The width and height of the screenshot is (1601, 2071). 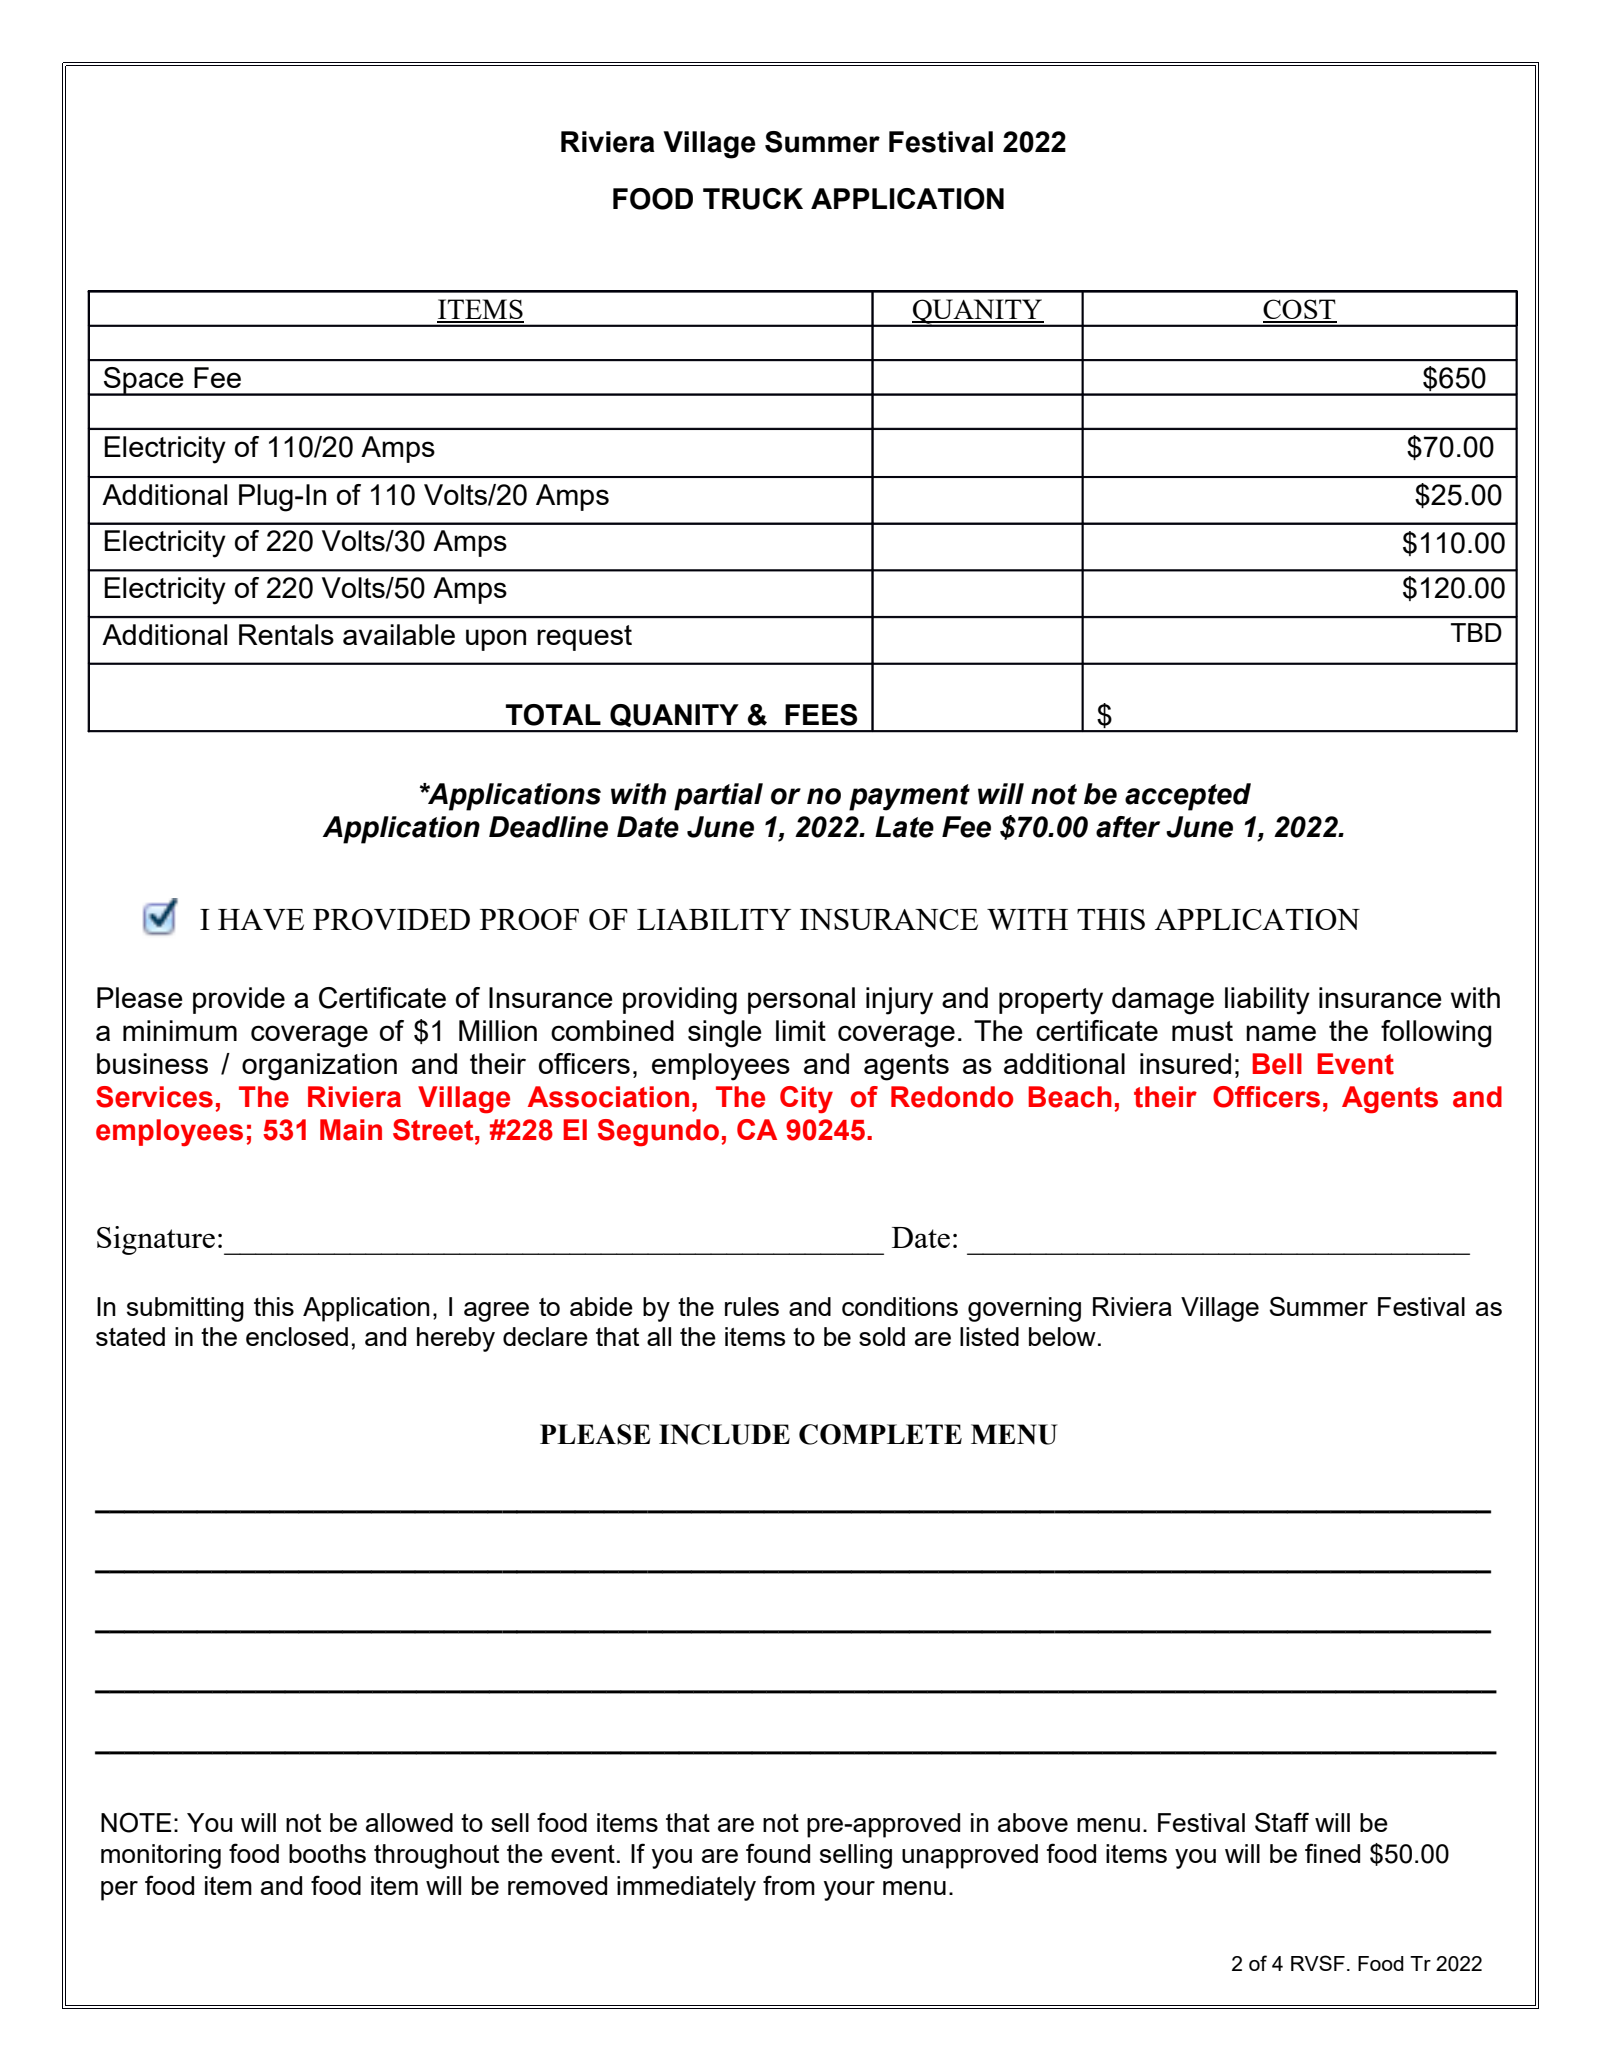 I want to click on below, so click(x=1062, y=1336).
